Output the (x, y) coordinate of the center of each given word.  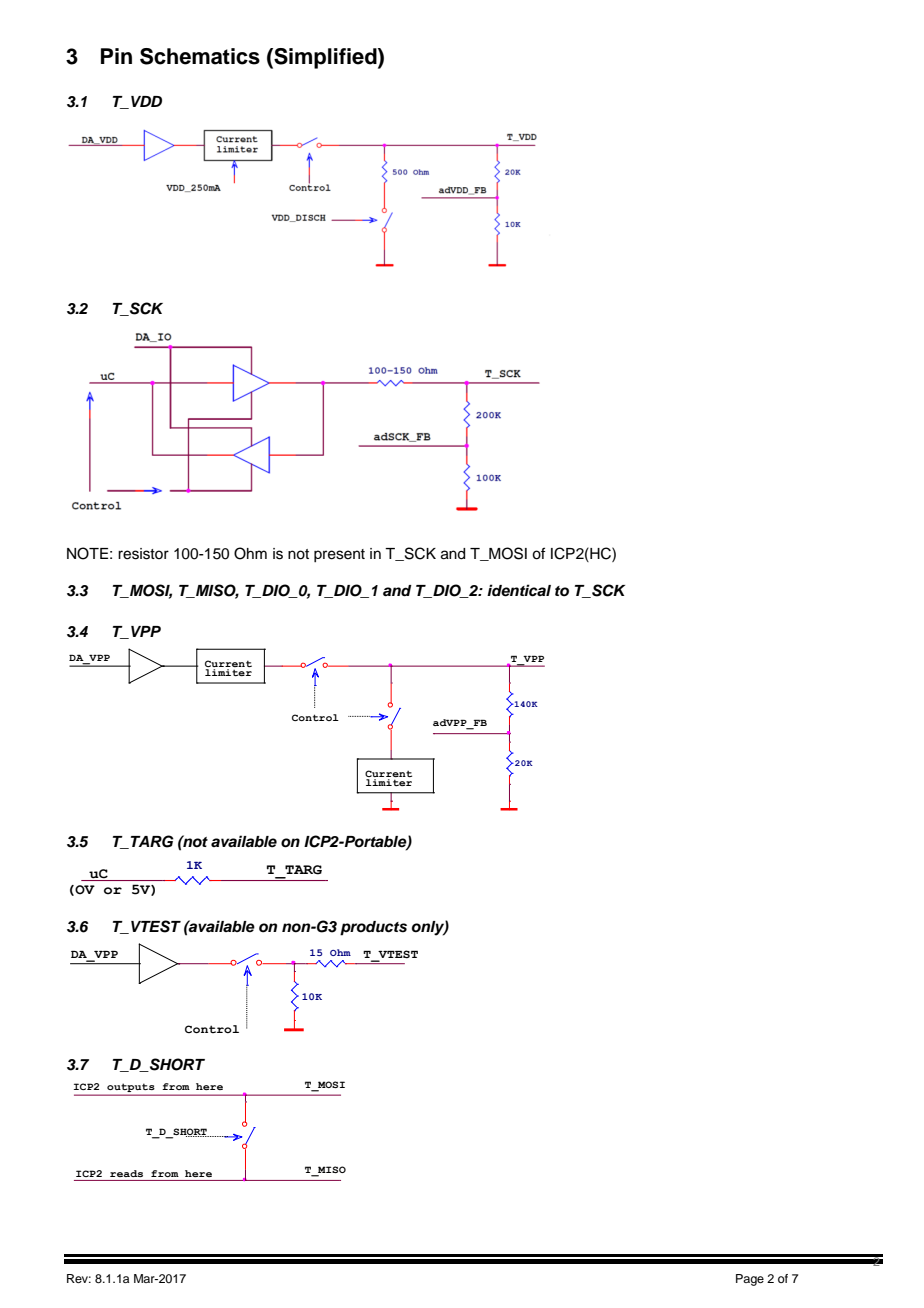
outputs (131, 1089)
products (373, 928)
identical (519, 590)
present (339, 555)
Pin (116, 56)
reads (126, 1173)
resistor (143, 554)
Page (750, 1280)
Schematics (200, 56)
